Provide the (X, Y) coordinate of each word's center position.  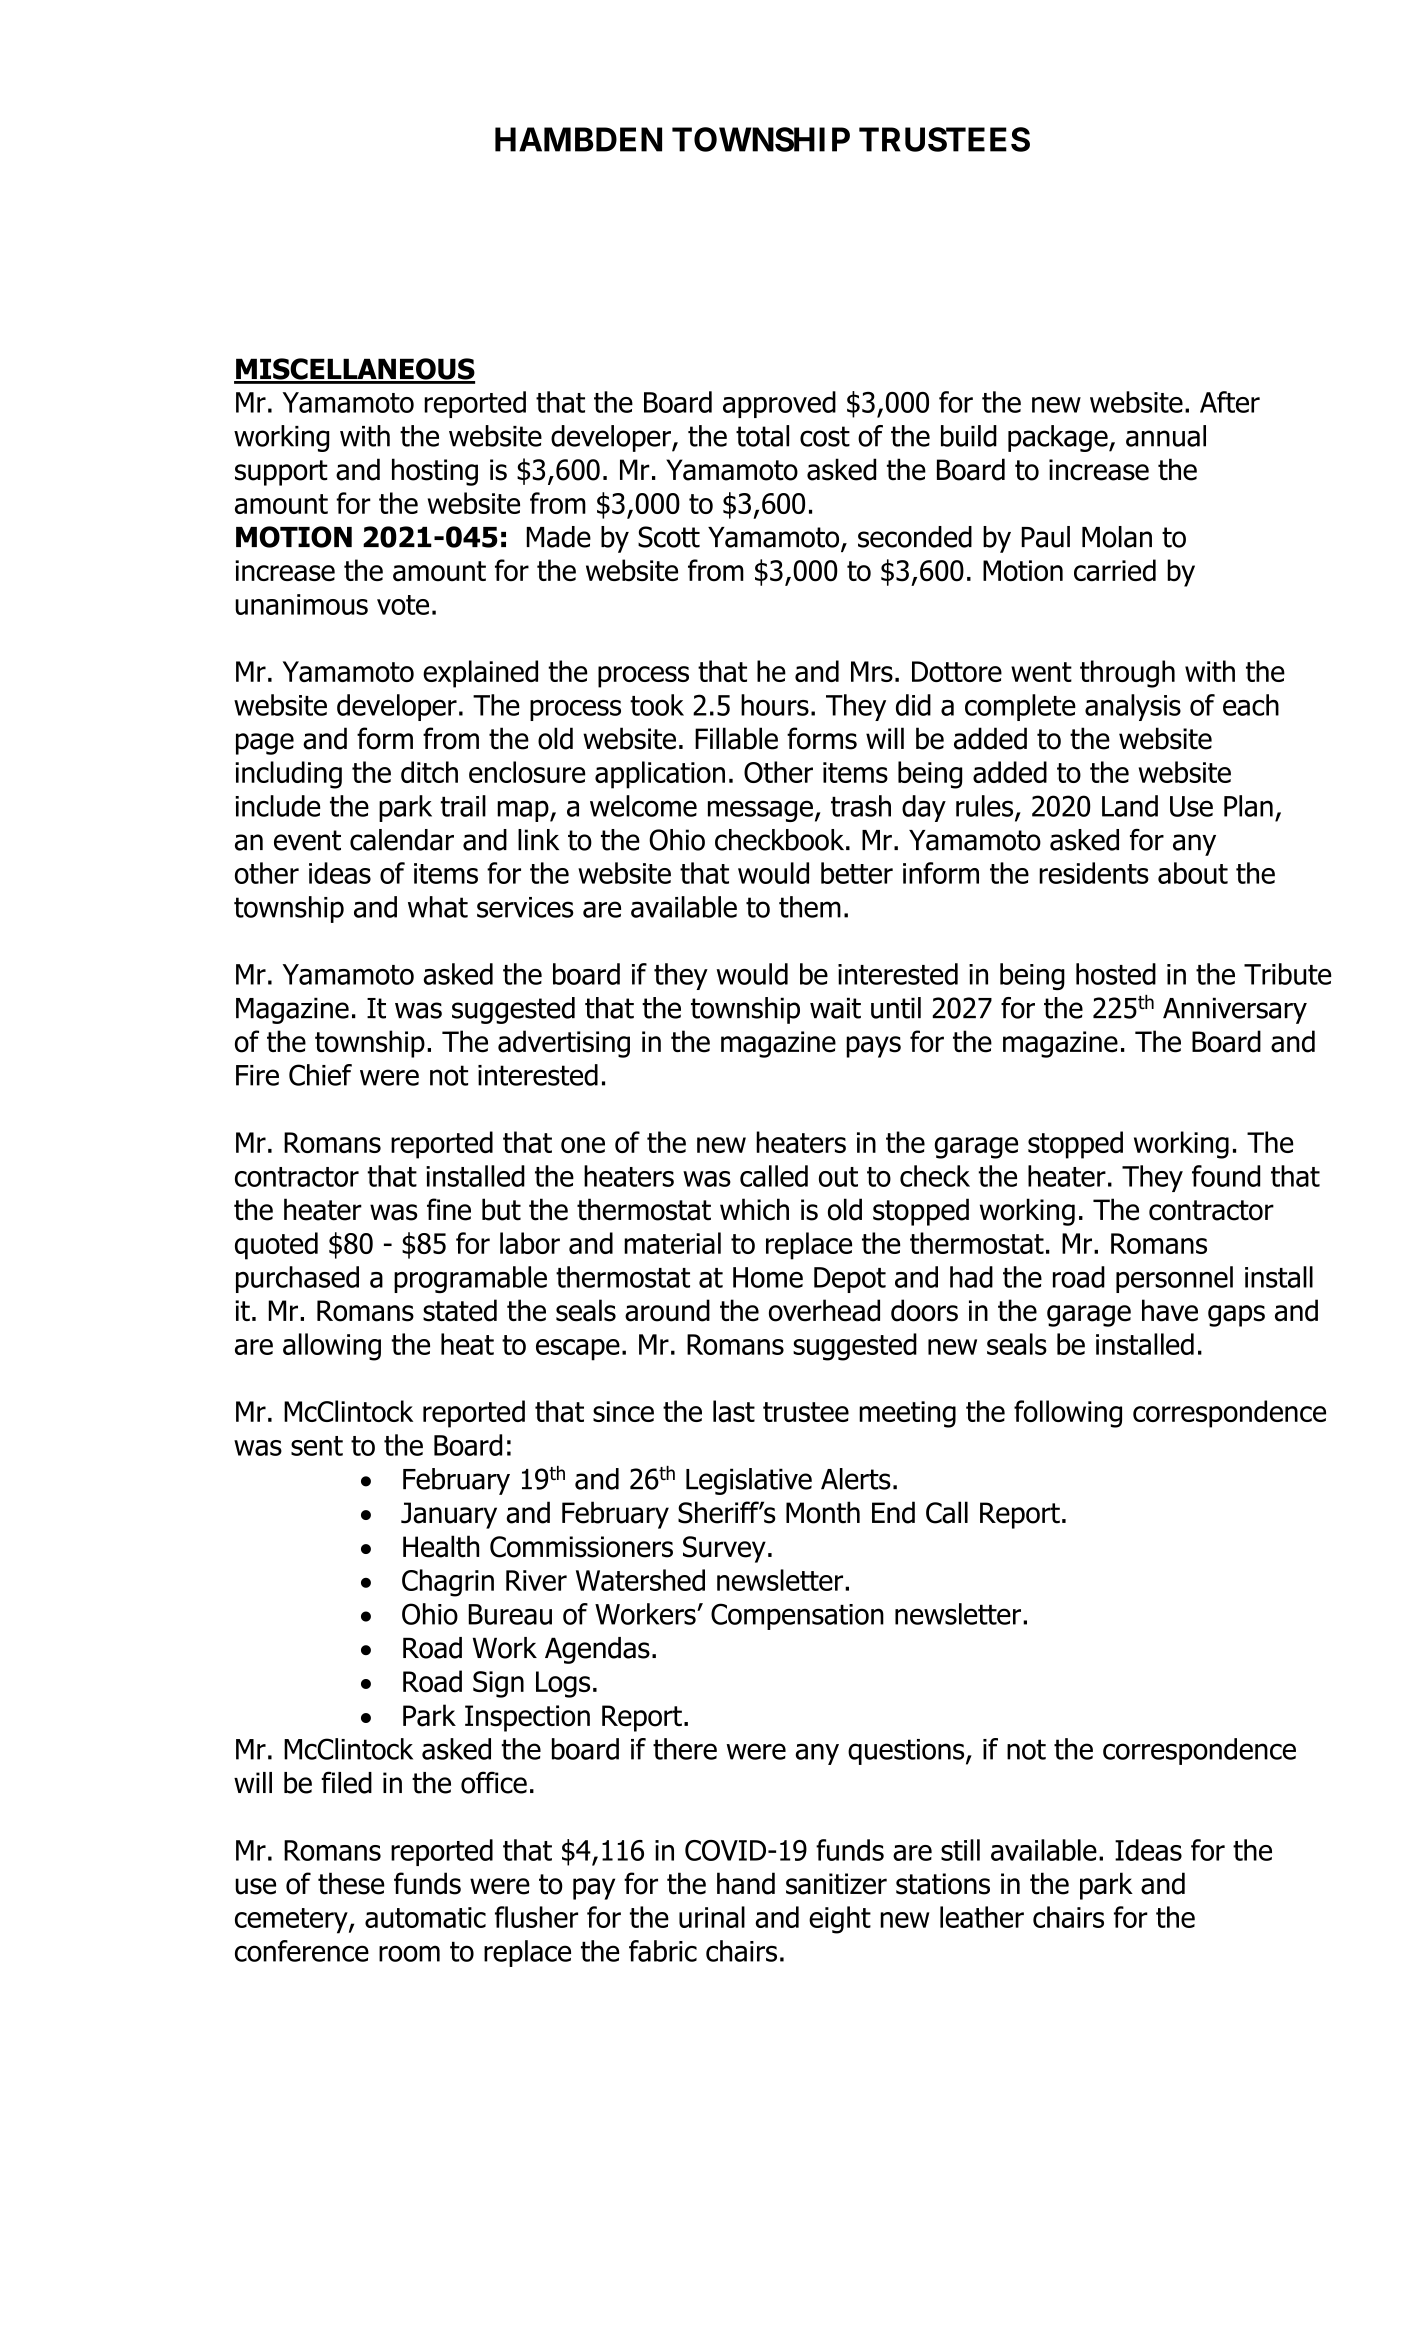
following (1068, 1414)
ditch (429, 772)
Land (1130, 806)
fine (449, 1209)
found (1226, 1176)
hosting (435, 472)
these (351, 1883)
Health (441, 1546)
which (754, 1209)
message (760, 811)
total (762, 436)
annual (1166, 436)
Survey (724, 1549)
